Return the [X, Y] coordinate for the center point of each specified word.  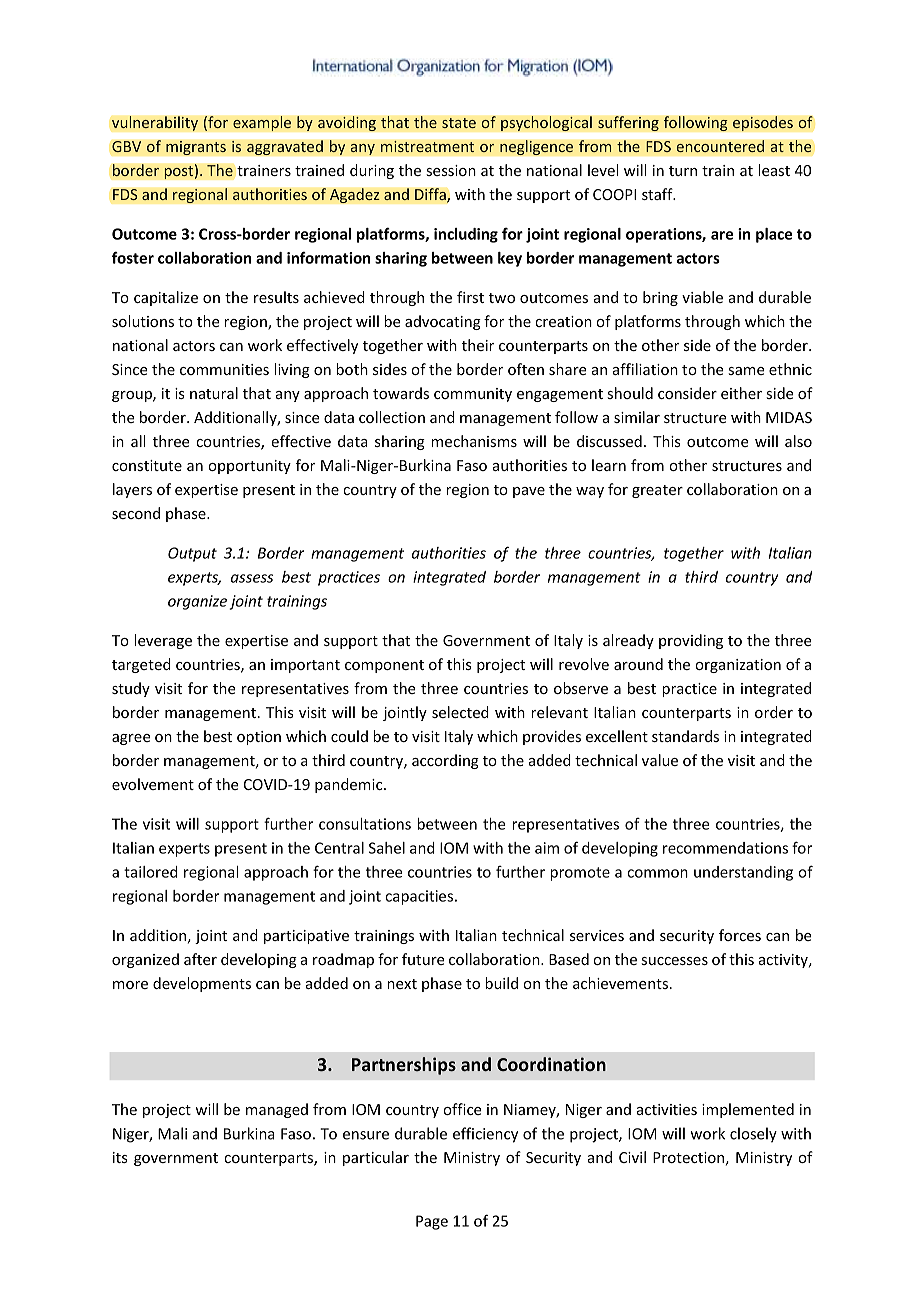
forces [740, 935]
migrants [196, 148]
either [741, 393]
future [423, 959]
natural [214, 393]
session [451, 170]
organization [738, 666]
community [473, 395]
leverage [163, 641]
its [120, 1157]
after [200, 959]
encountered [720, 146]
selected [460, 712]
